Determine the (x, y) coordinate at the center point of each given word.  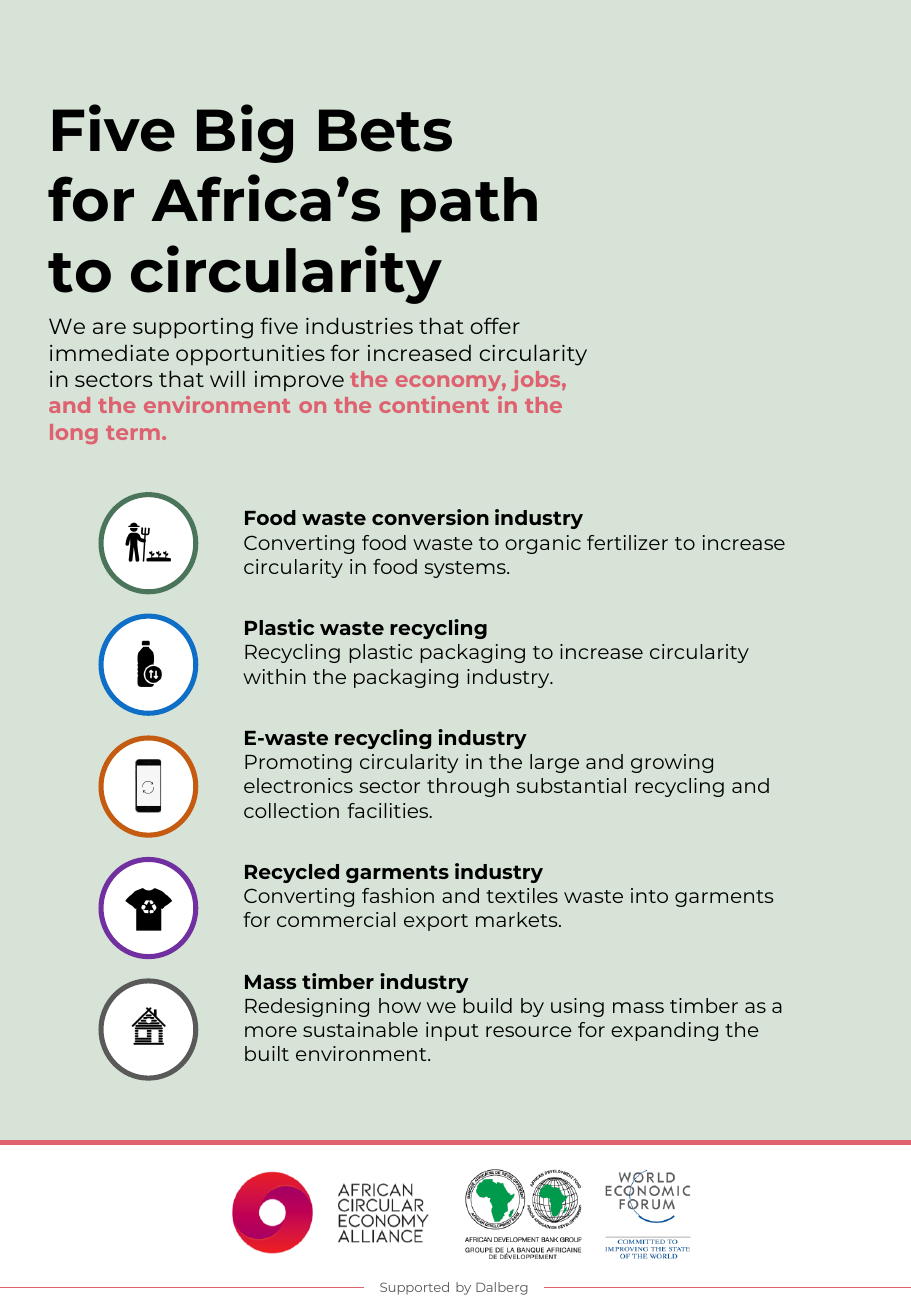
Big (245, 133)
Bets (385, 130)
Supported (414, 1288)
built (267, 1053)
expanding (664, 1031)
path (469, 205)
